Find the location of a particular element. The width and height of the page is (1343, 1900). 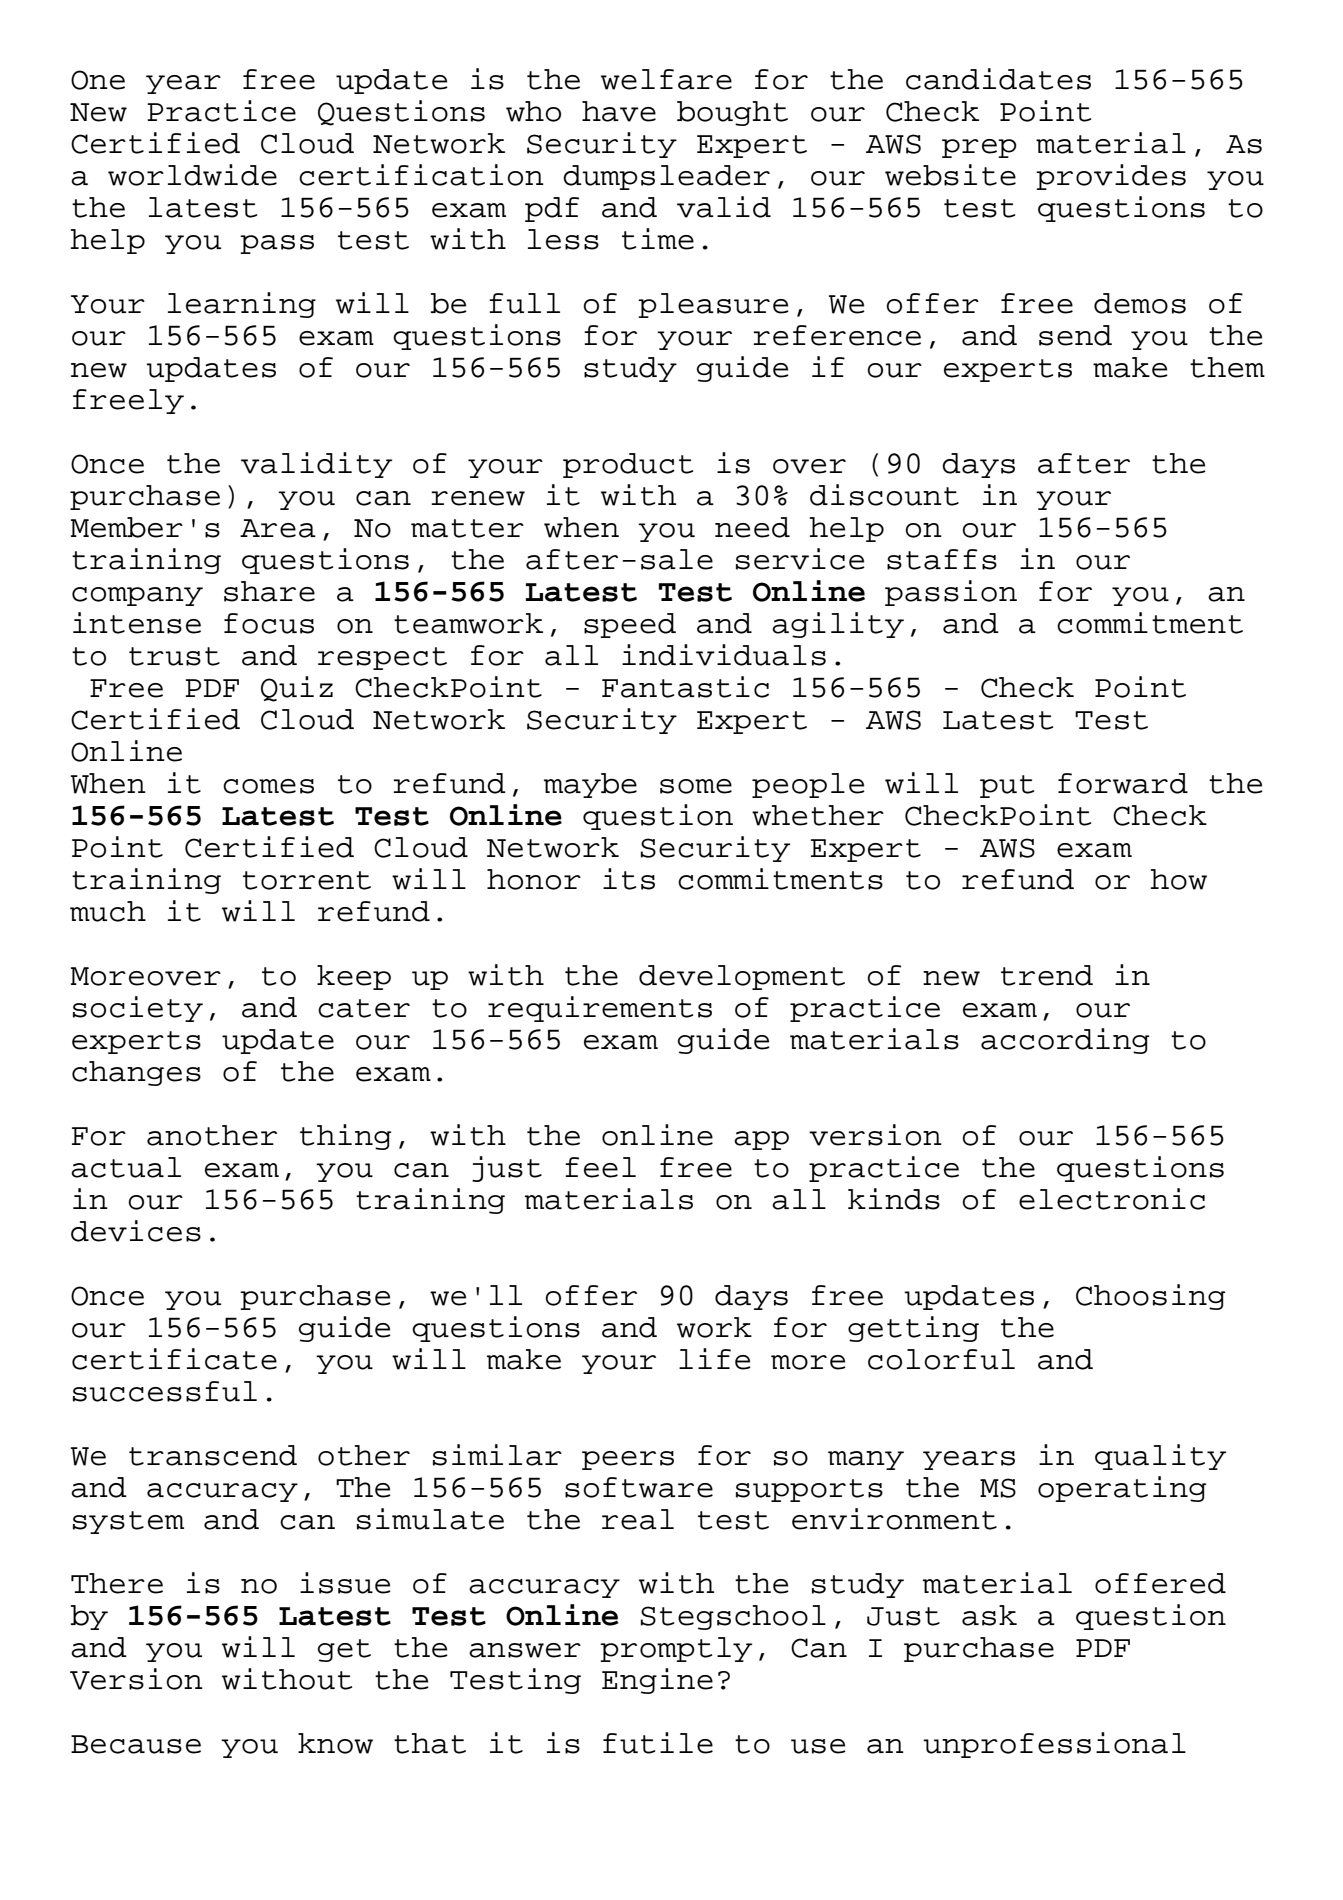

how is located at coordinates (1178, 879).
